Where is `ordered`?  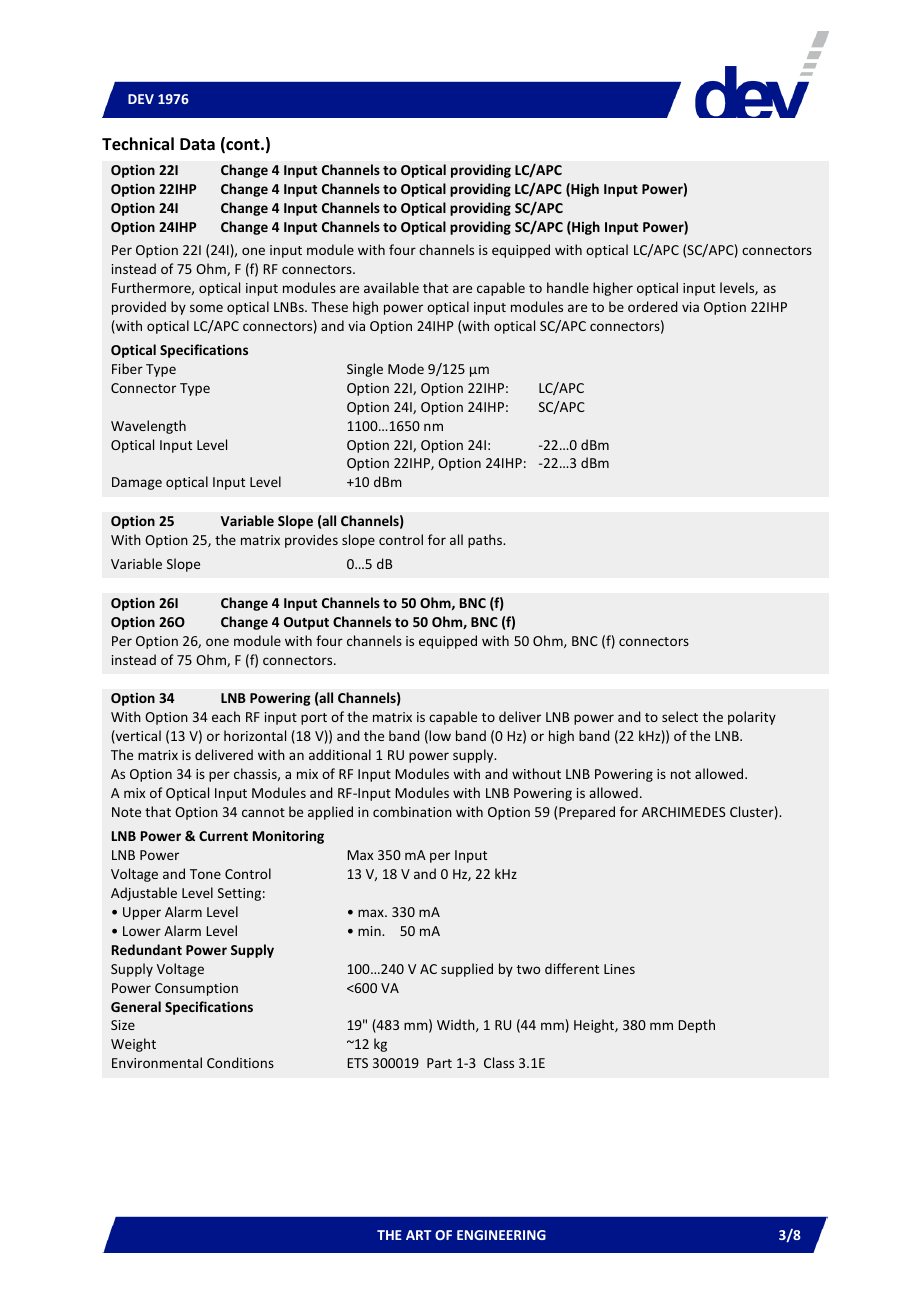 ordered is located at coordinates (653, 306).
